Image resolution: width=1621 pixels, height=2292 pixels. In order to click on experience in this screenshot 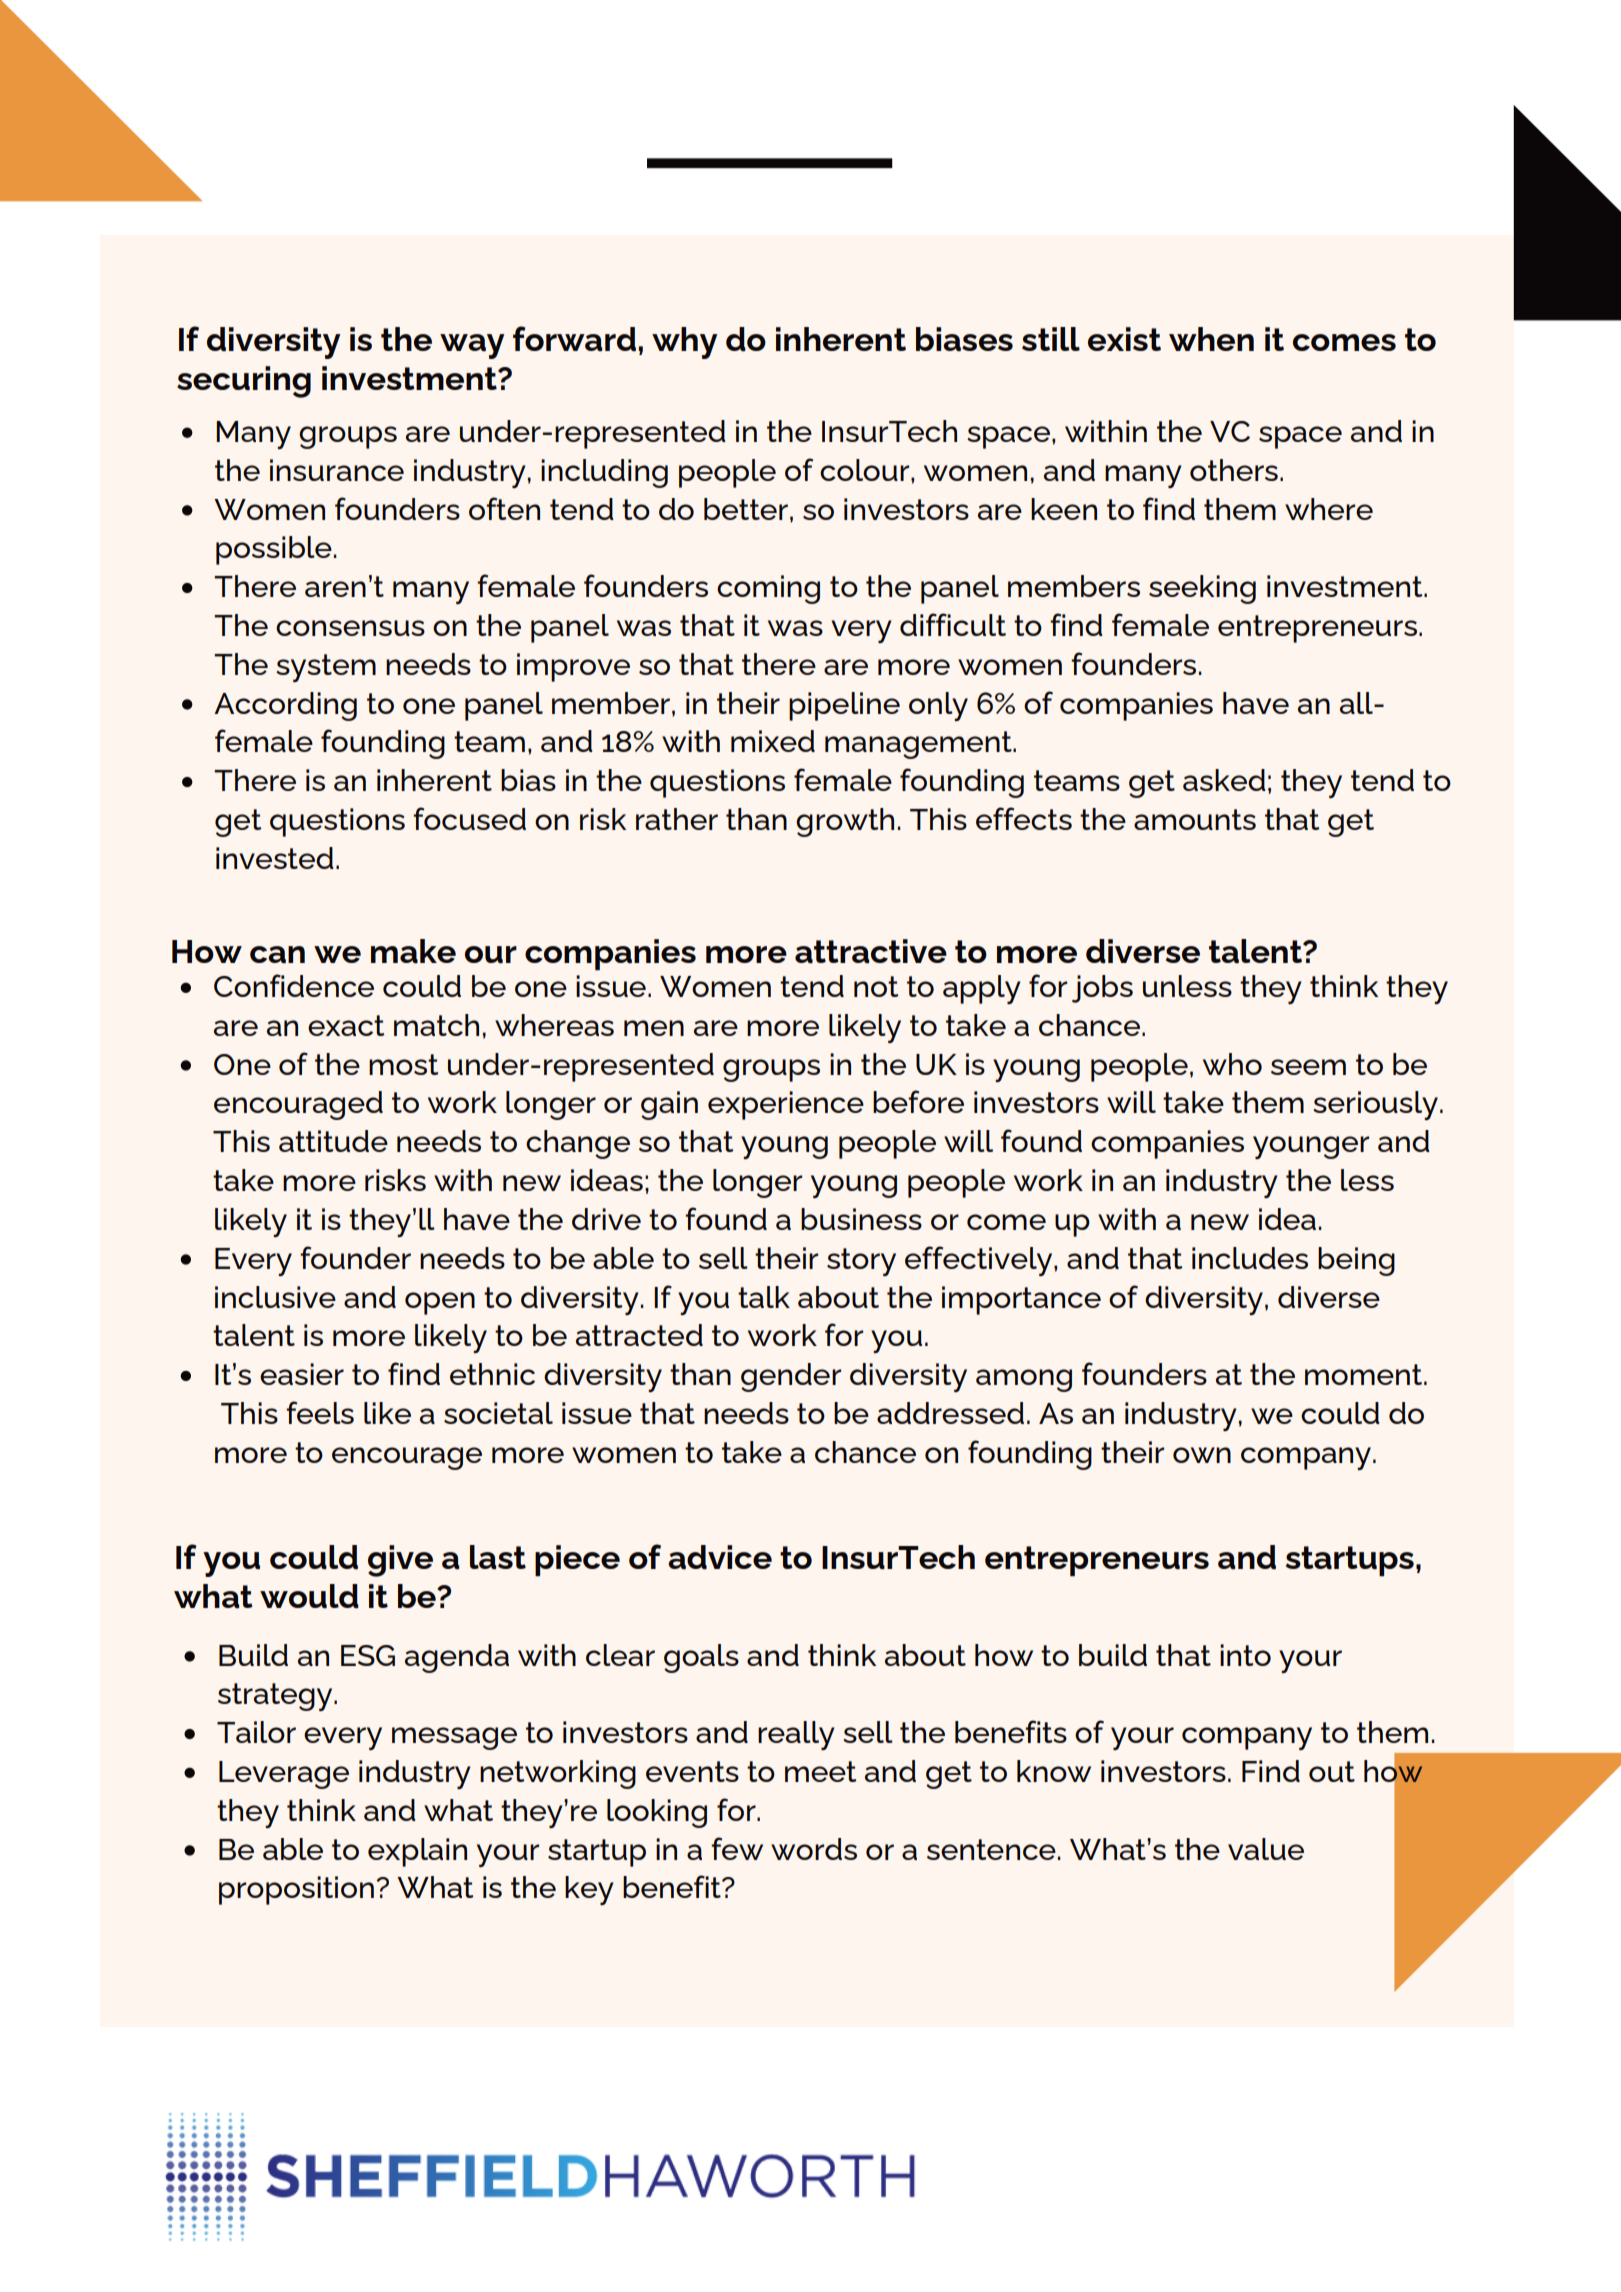, I will do `click(786, 1105)`.
